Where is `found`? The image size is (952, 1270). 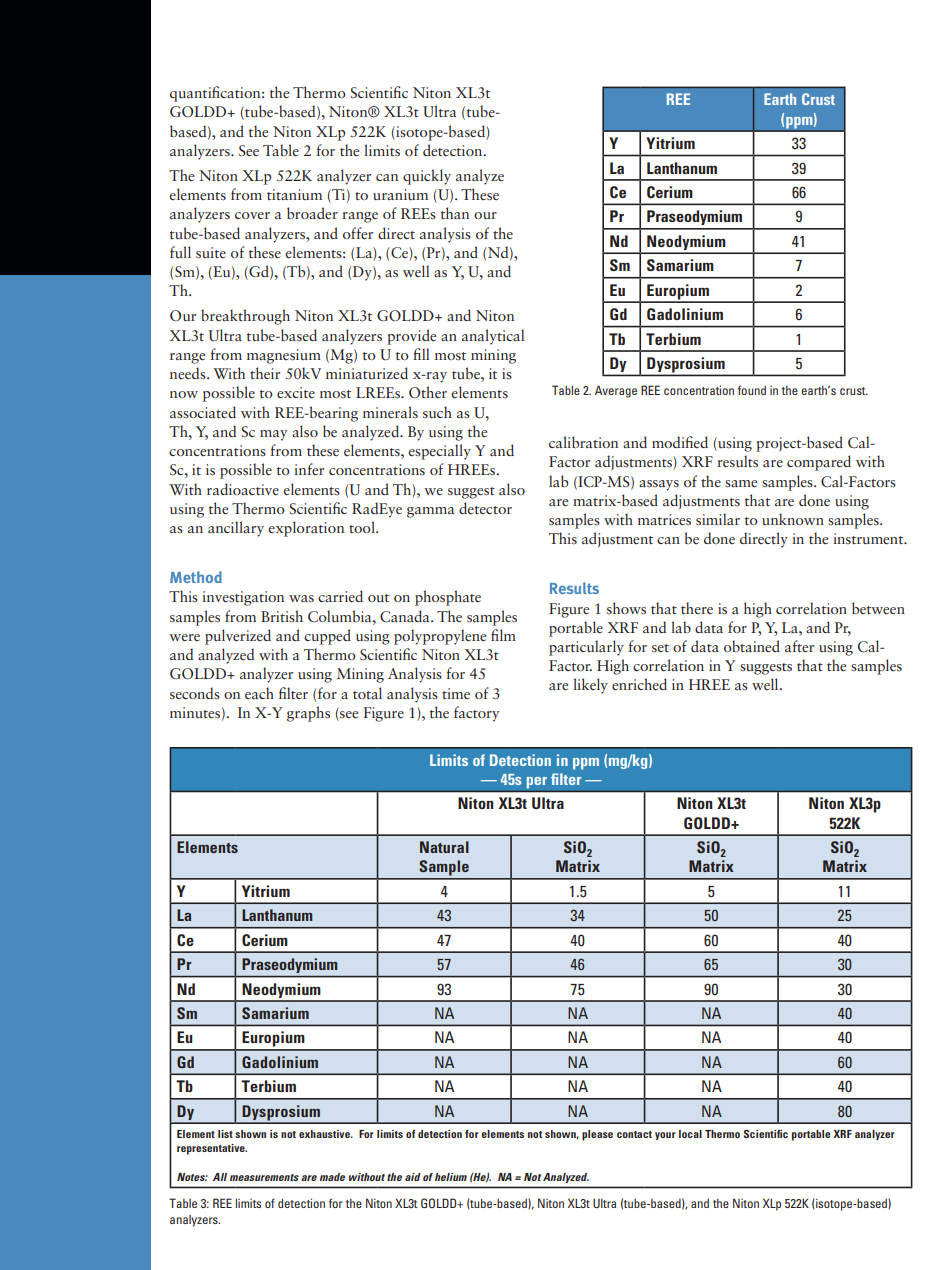 found is located at coordinates (752, 390).
